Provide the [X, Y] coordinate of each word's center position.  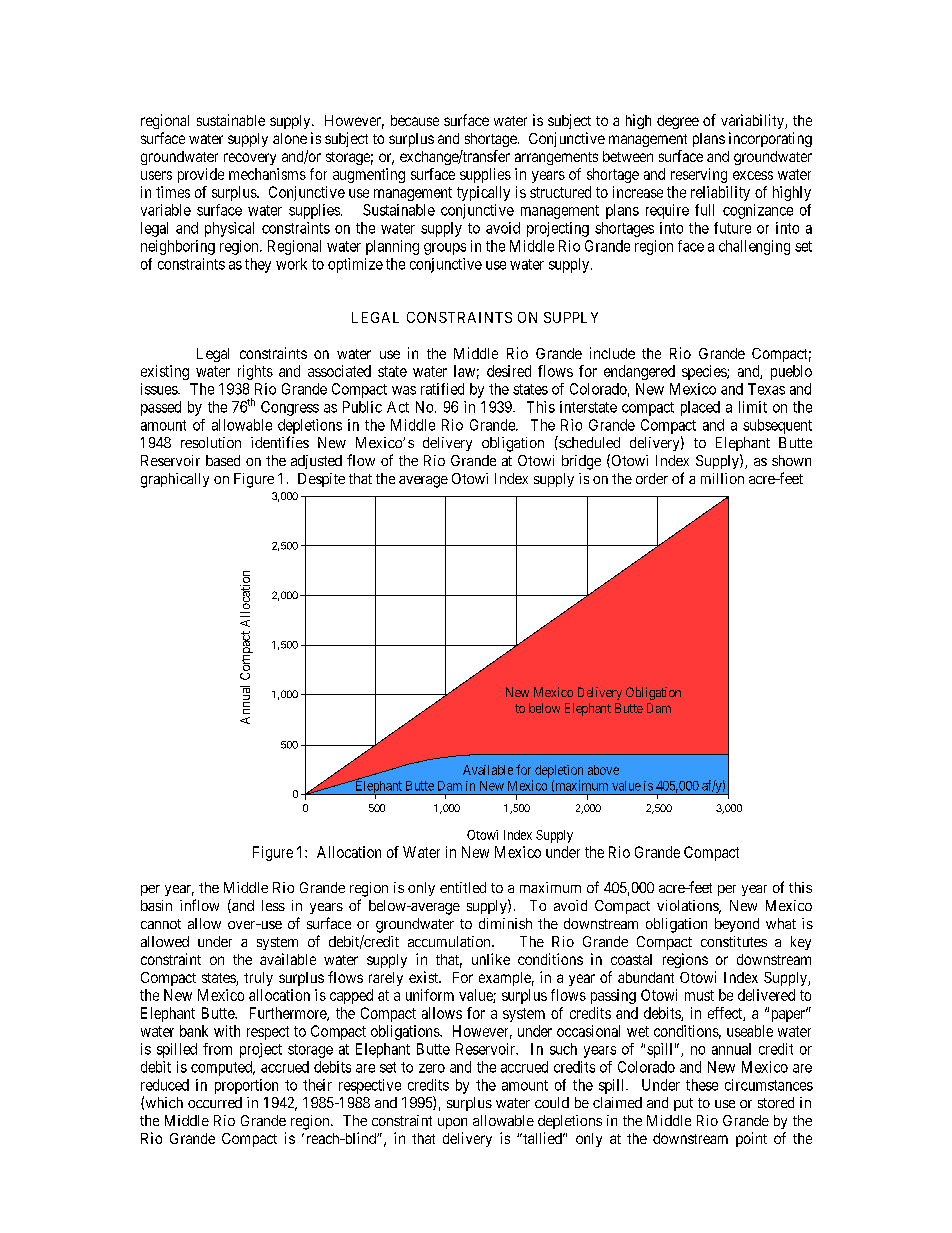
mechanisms [267, 174]
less [273, 905]
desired [509, 371]
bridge [581, 462]
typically [483, 193]
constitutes [734, 941]
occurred [215, 1102]
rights [255, 372]
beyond [737, 925]
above [603, 770]
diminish [505, 923]
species [705, 372]
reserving [699, 175]
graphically [175, 480]
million [722, 478]
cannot [161, 924]
